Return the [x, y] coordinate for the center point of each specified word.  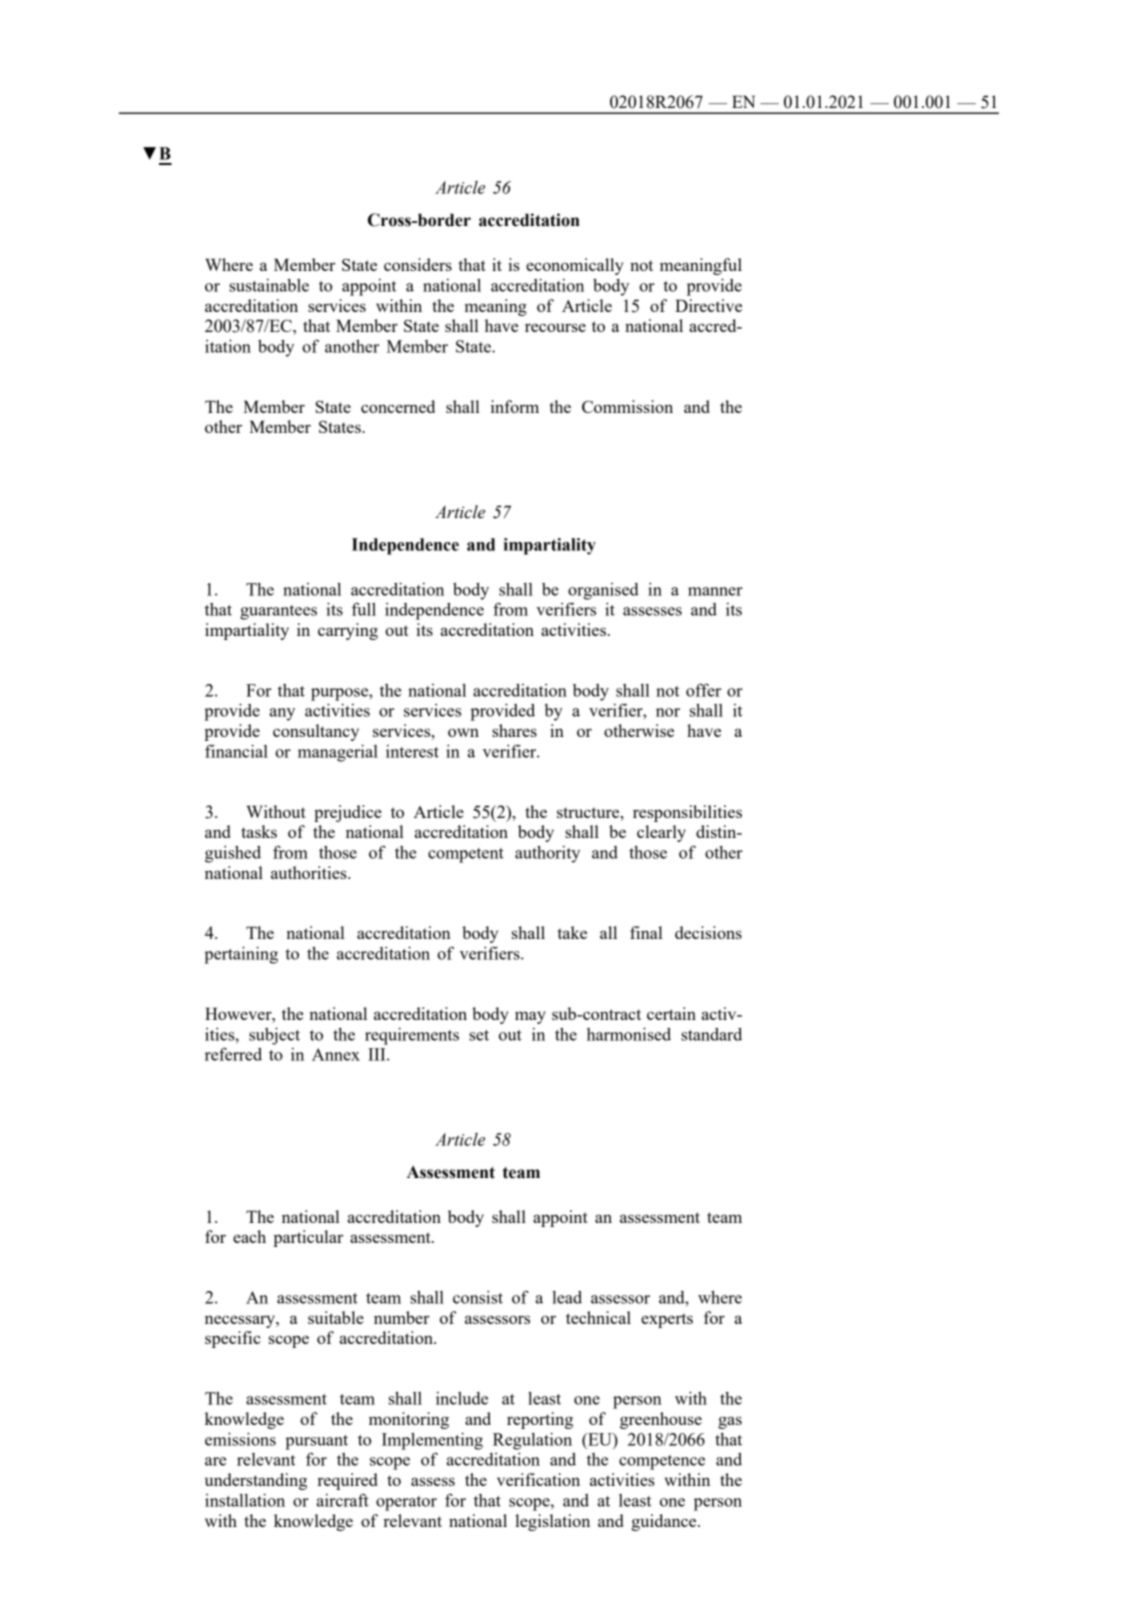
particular [308, 1238]
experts [667, 1320]
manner [715, 591]
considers [418, 264]
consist [478, 1297]
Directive [708, 305]
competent [466, 855]
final [646, 932]
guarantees [278, 612]
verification [538, 1479]
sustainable [269, 285]
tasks [259, 831]
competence [662, 1462]
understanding [256, 1481]
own [463, 732]
